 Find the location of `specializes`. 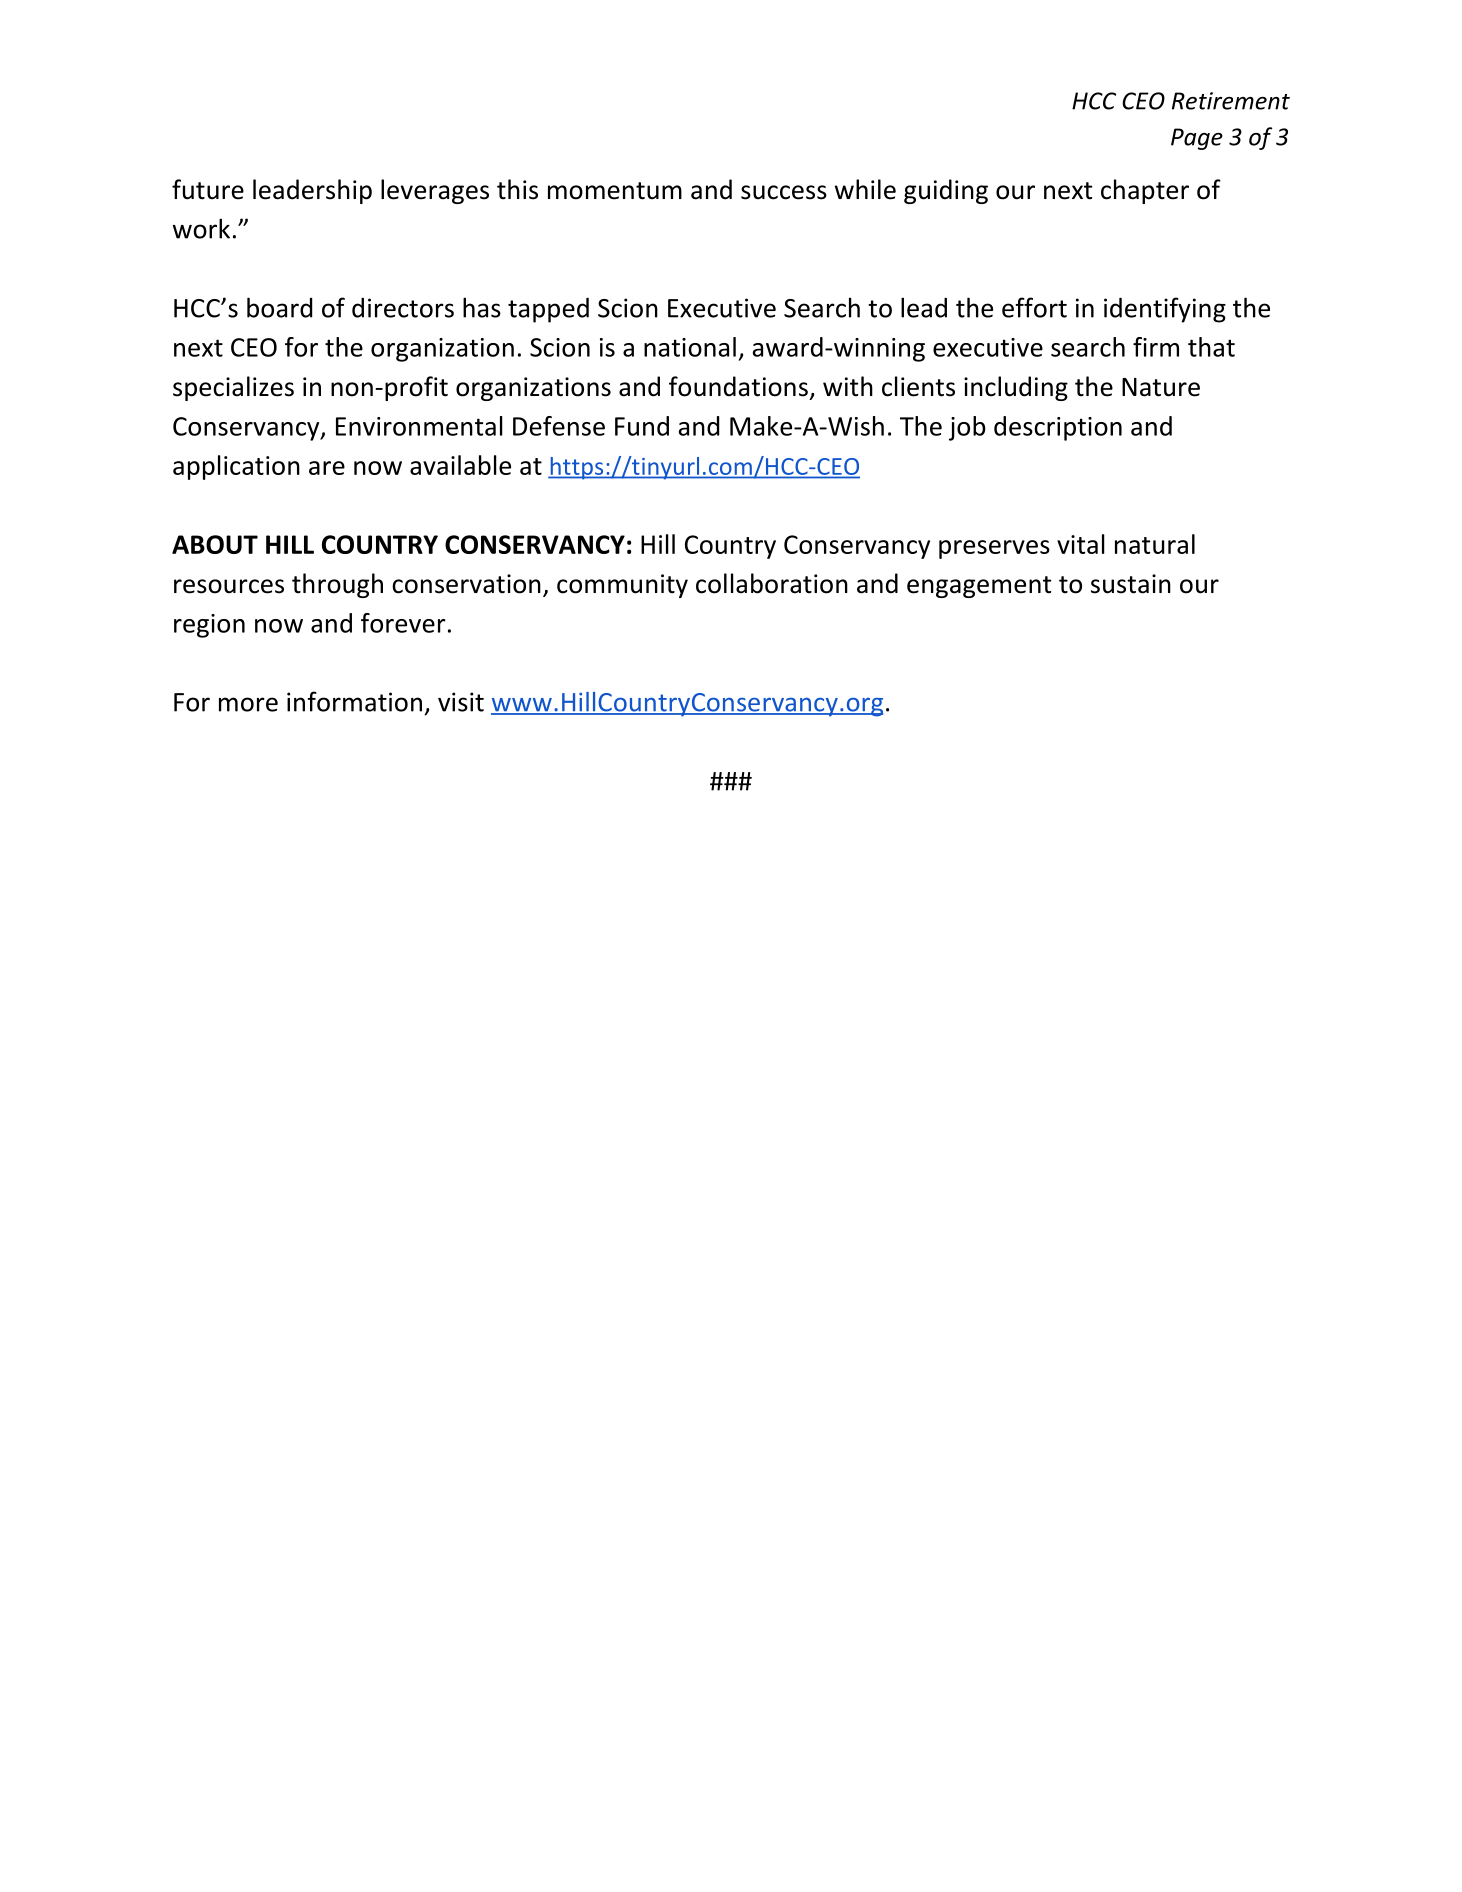

specializes is located at coordinates (233, 388).
